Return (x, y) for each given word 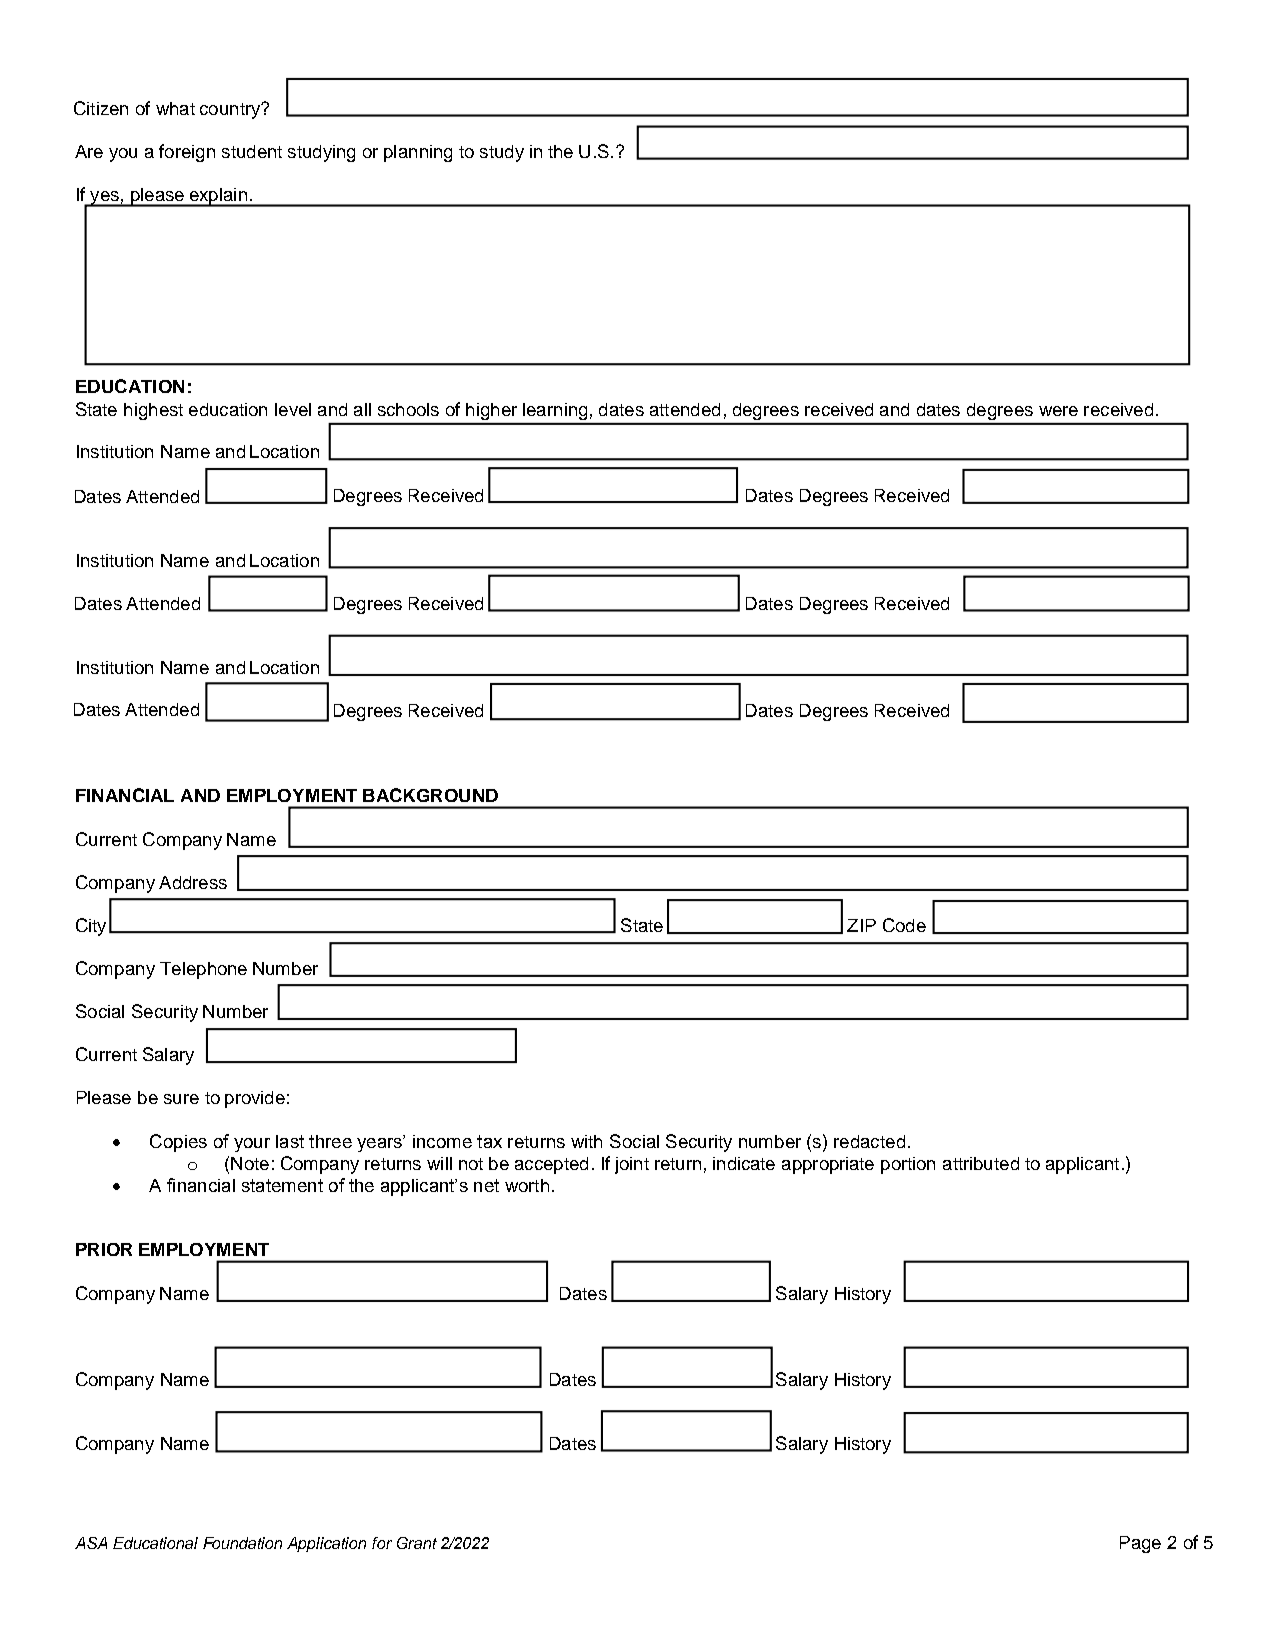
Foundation (242, 1543)
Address (193, 882)
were (1058, 411)
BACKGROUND (430, 795)
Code (904, 925)
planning (418, 153)
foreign (187, 153)
